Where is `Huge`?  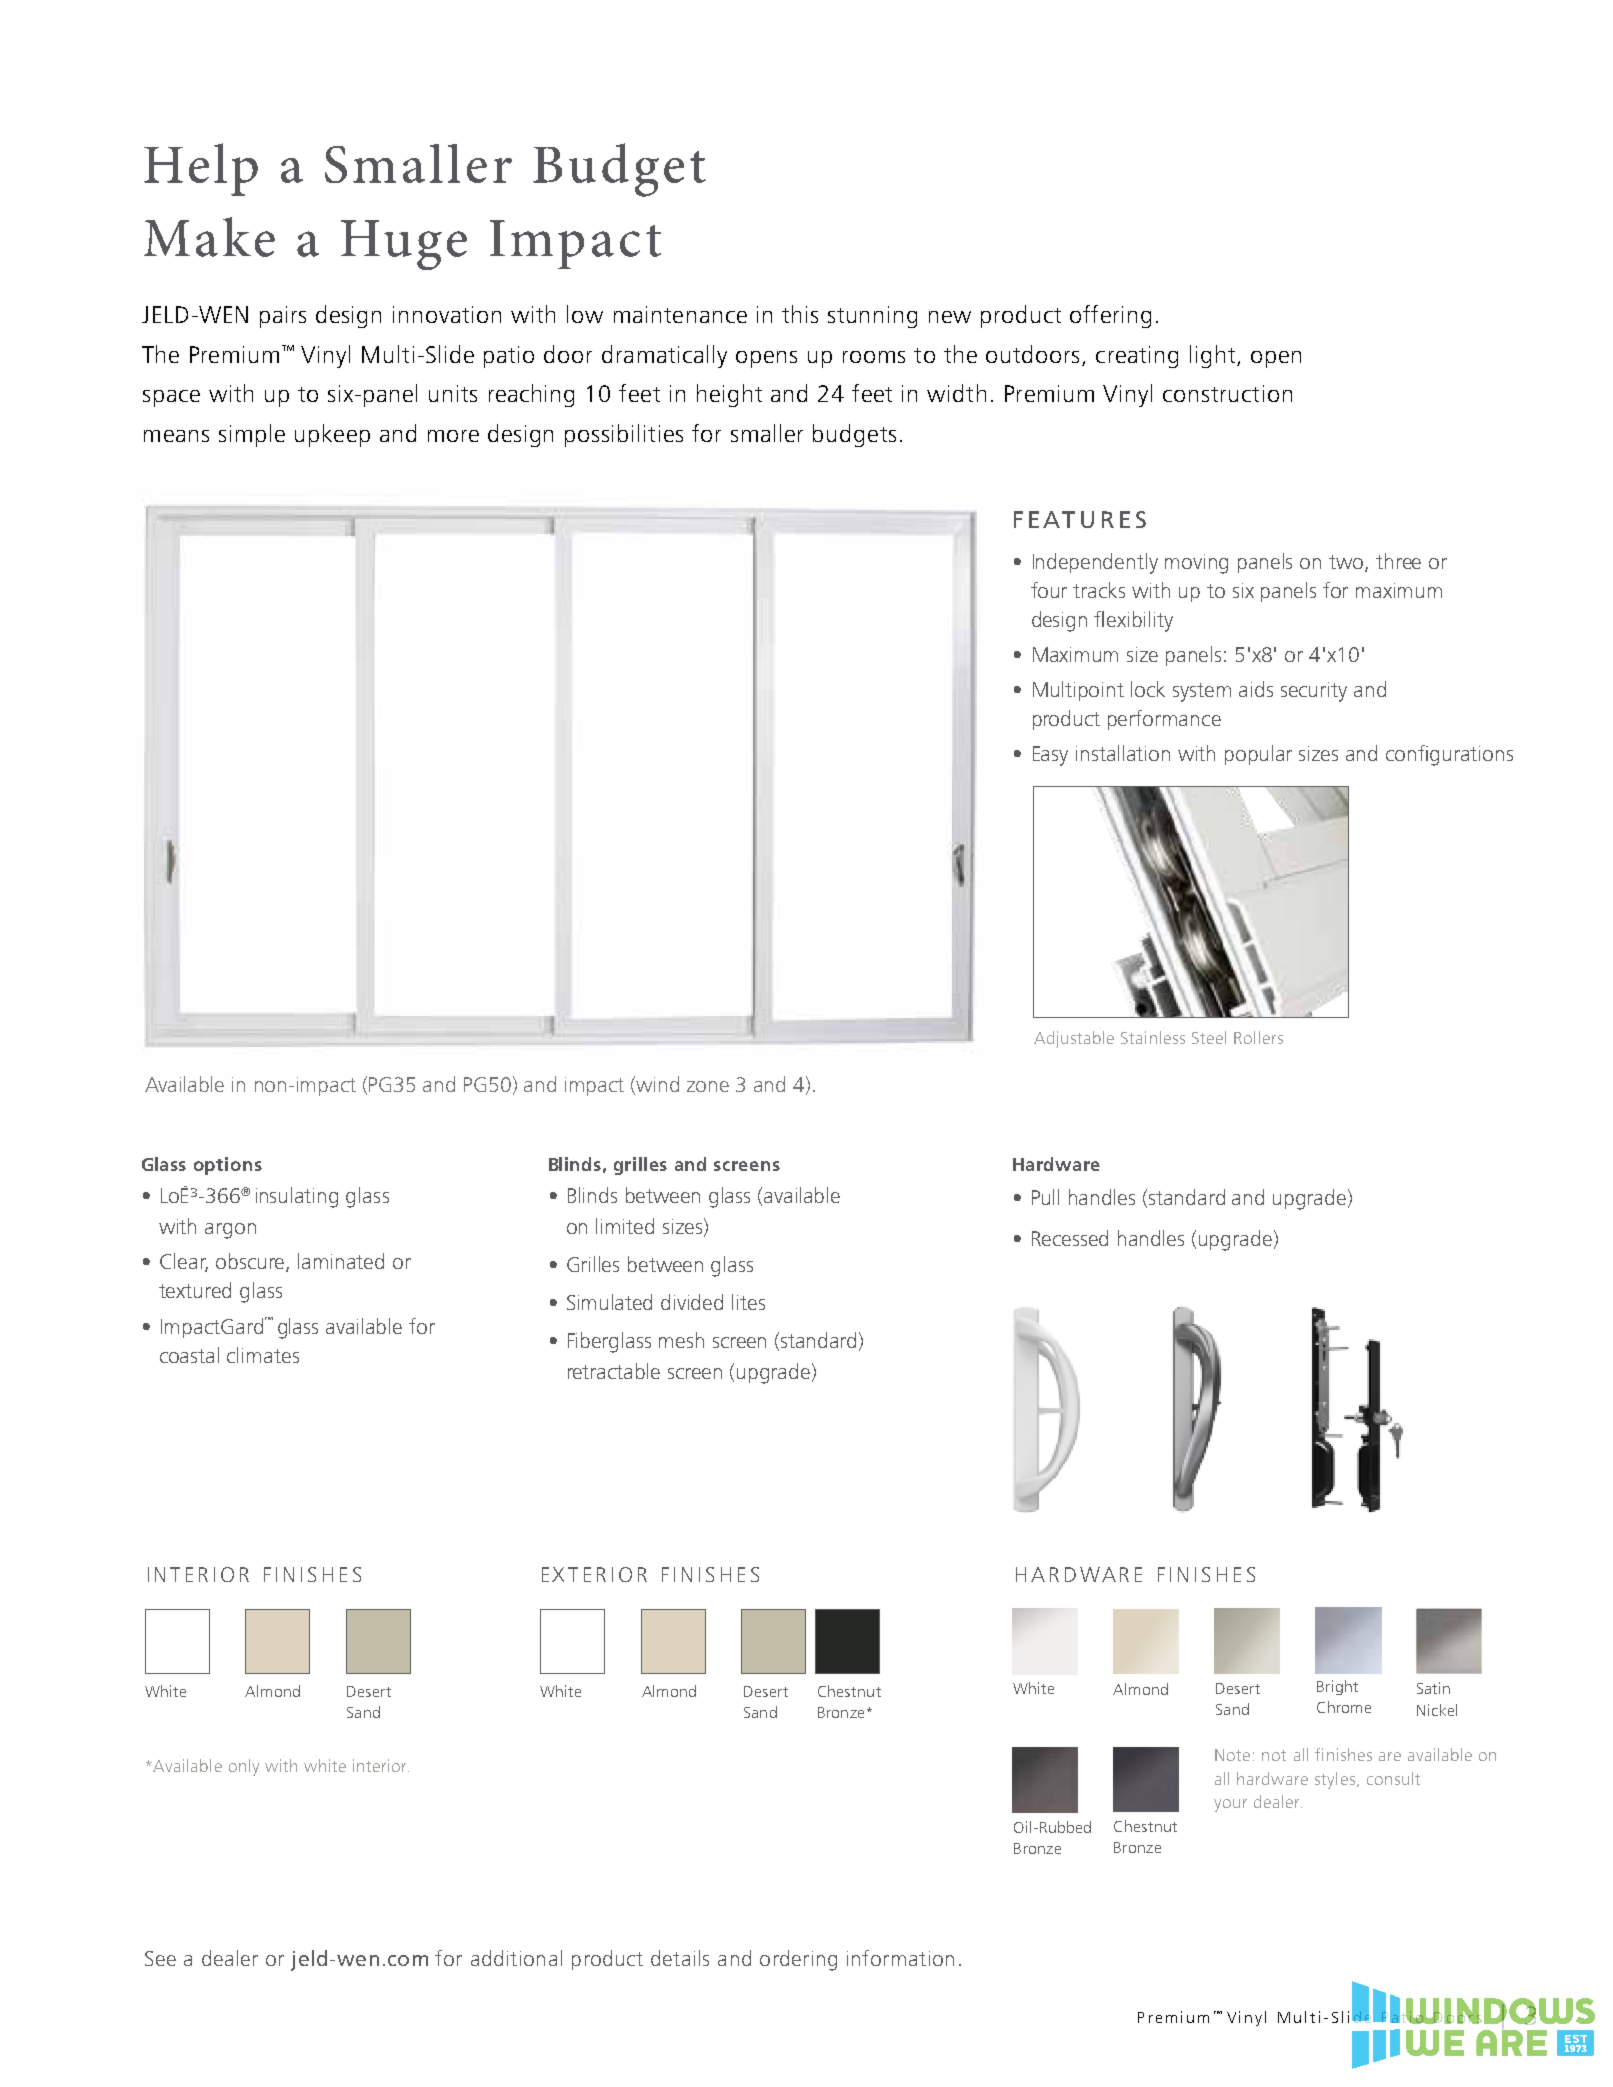 Huge is located at coordinates (404, 245).
